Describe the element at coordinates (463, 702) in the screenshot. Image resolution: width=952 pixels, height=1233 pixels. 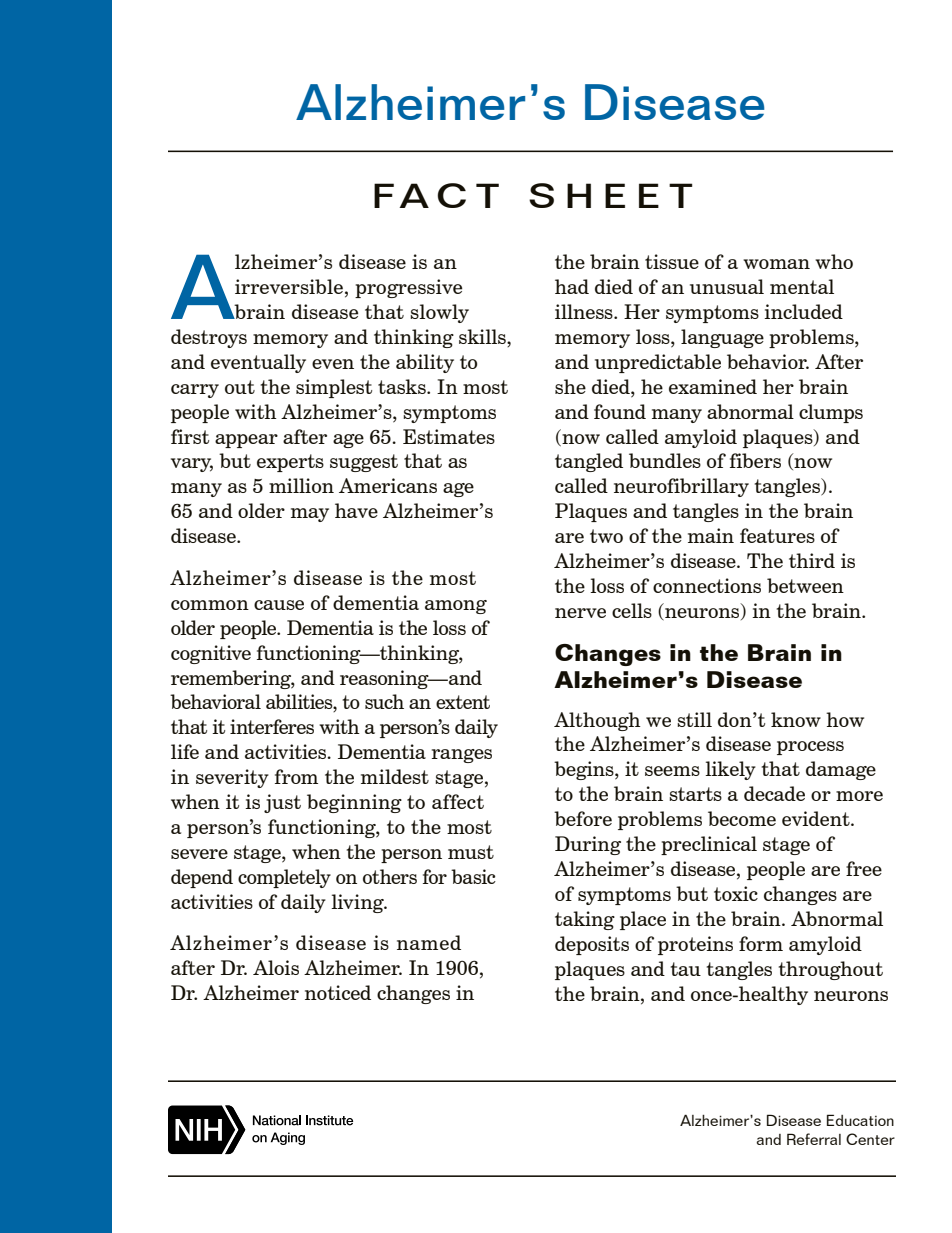
I see `extent` at that location.
